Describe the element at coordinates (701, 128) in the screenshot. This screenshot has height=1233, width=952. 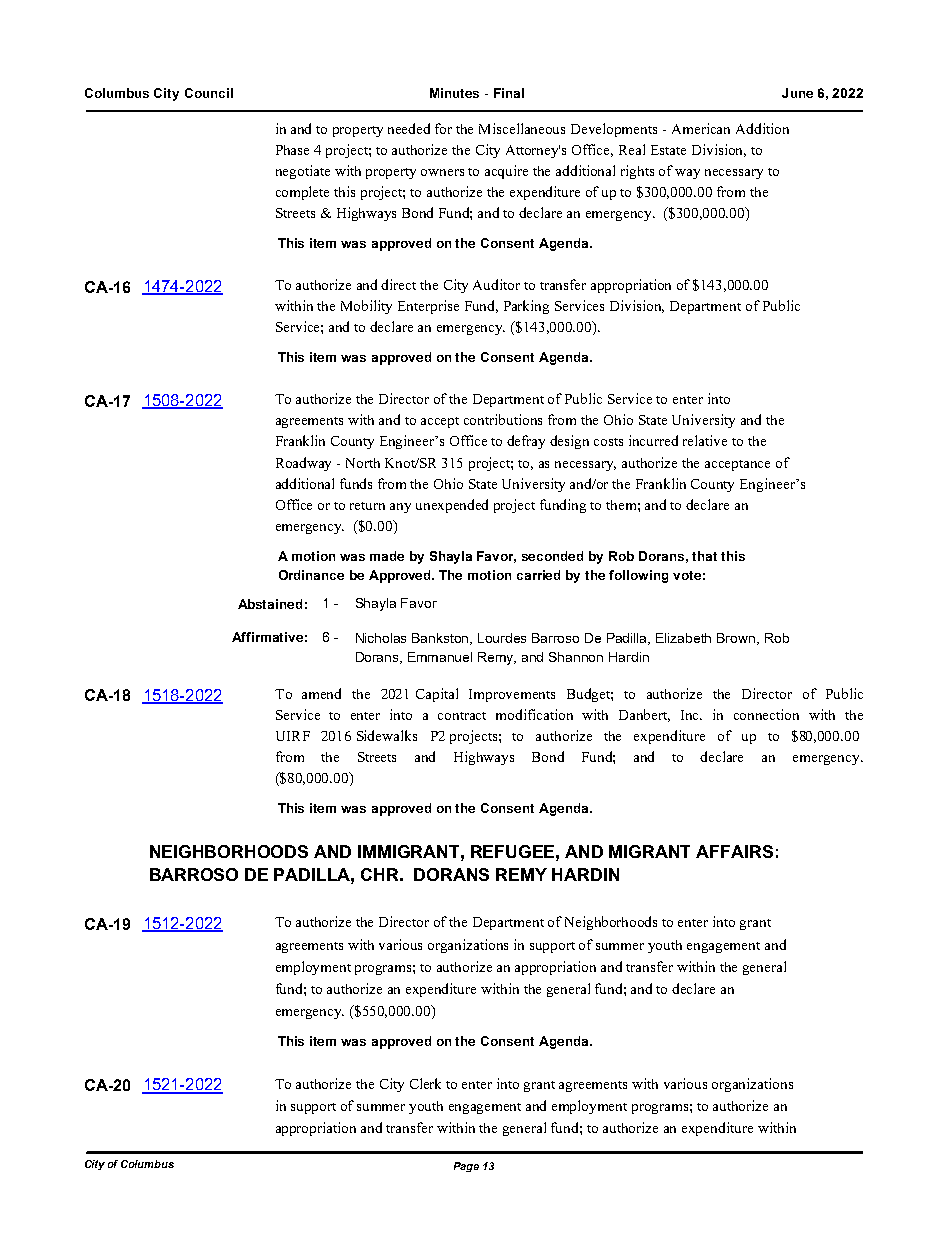
I see `American` at that location.
